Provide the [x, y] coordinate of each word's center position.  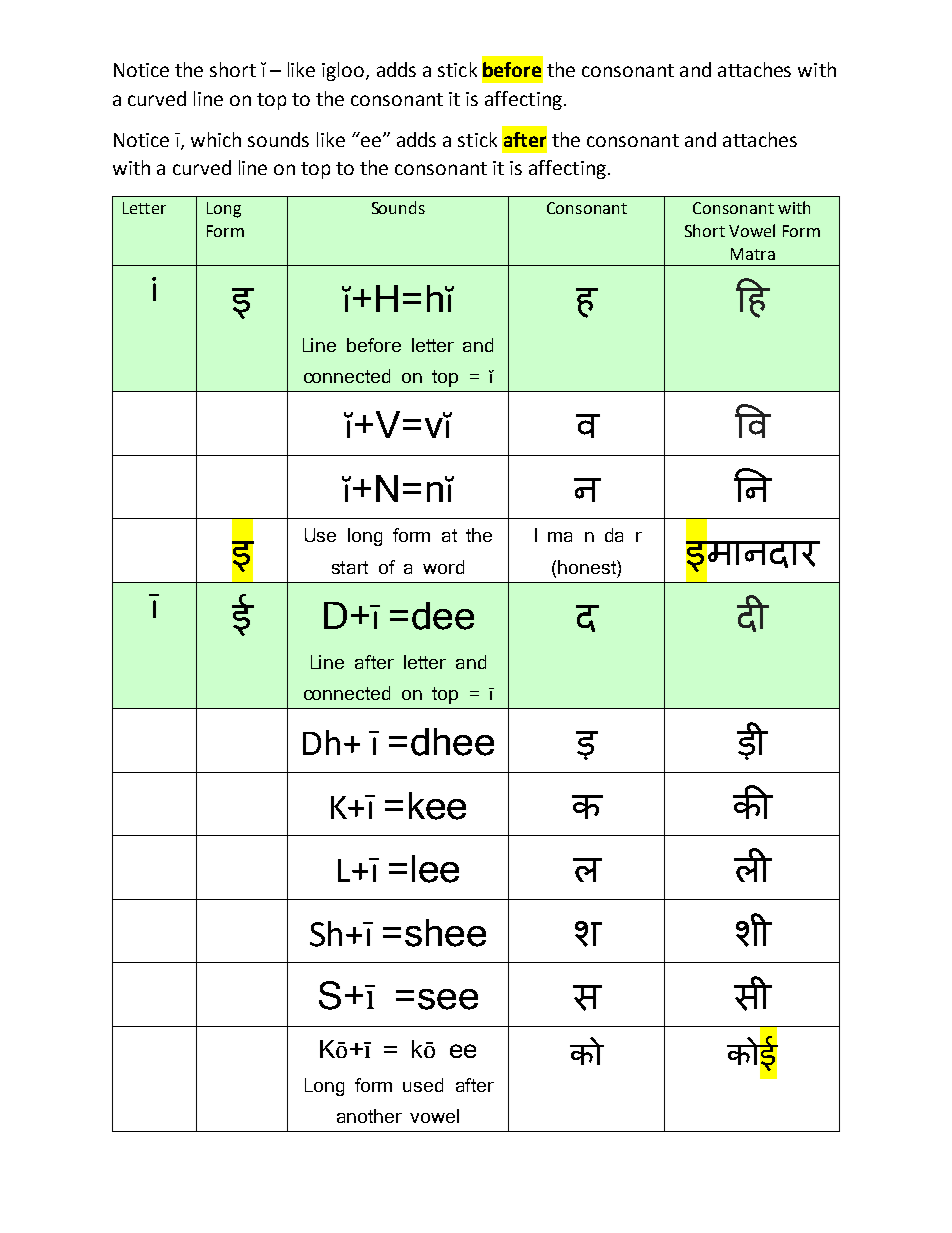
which [216, 139]
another [369, 1116]
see [448, 999]
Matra [753, 254]
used [423, 1085]
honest [588, 567]
